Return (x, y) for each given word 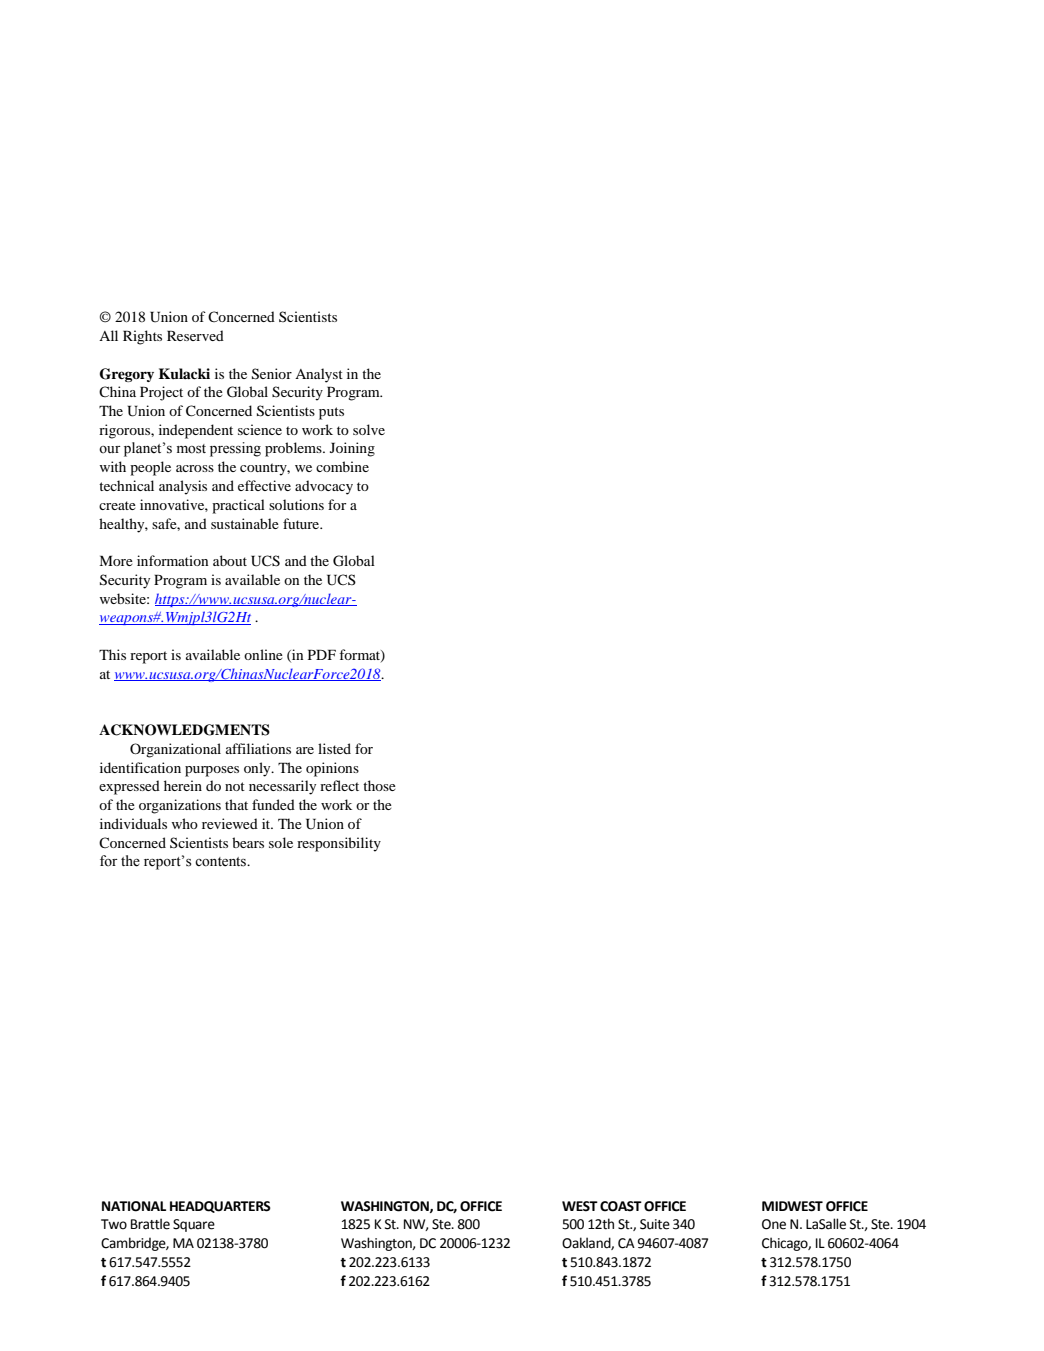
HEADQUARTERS (220, 1207)
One (774, 1224)
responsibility (339, 844)
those (379, 785)
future (302, 523)
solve (369, 429)
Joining (352, 449)
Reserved (195, 335)
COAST (621, 1206)
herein (183, 785)
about (230, 560)
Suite (655, 1224)
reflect (339, 785)
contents (221, 862)
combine (342, 466)
